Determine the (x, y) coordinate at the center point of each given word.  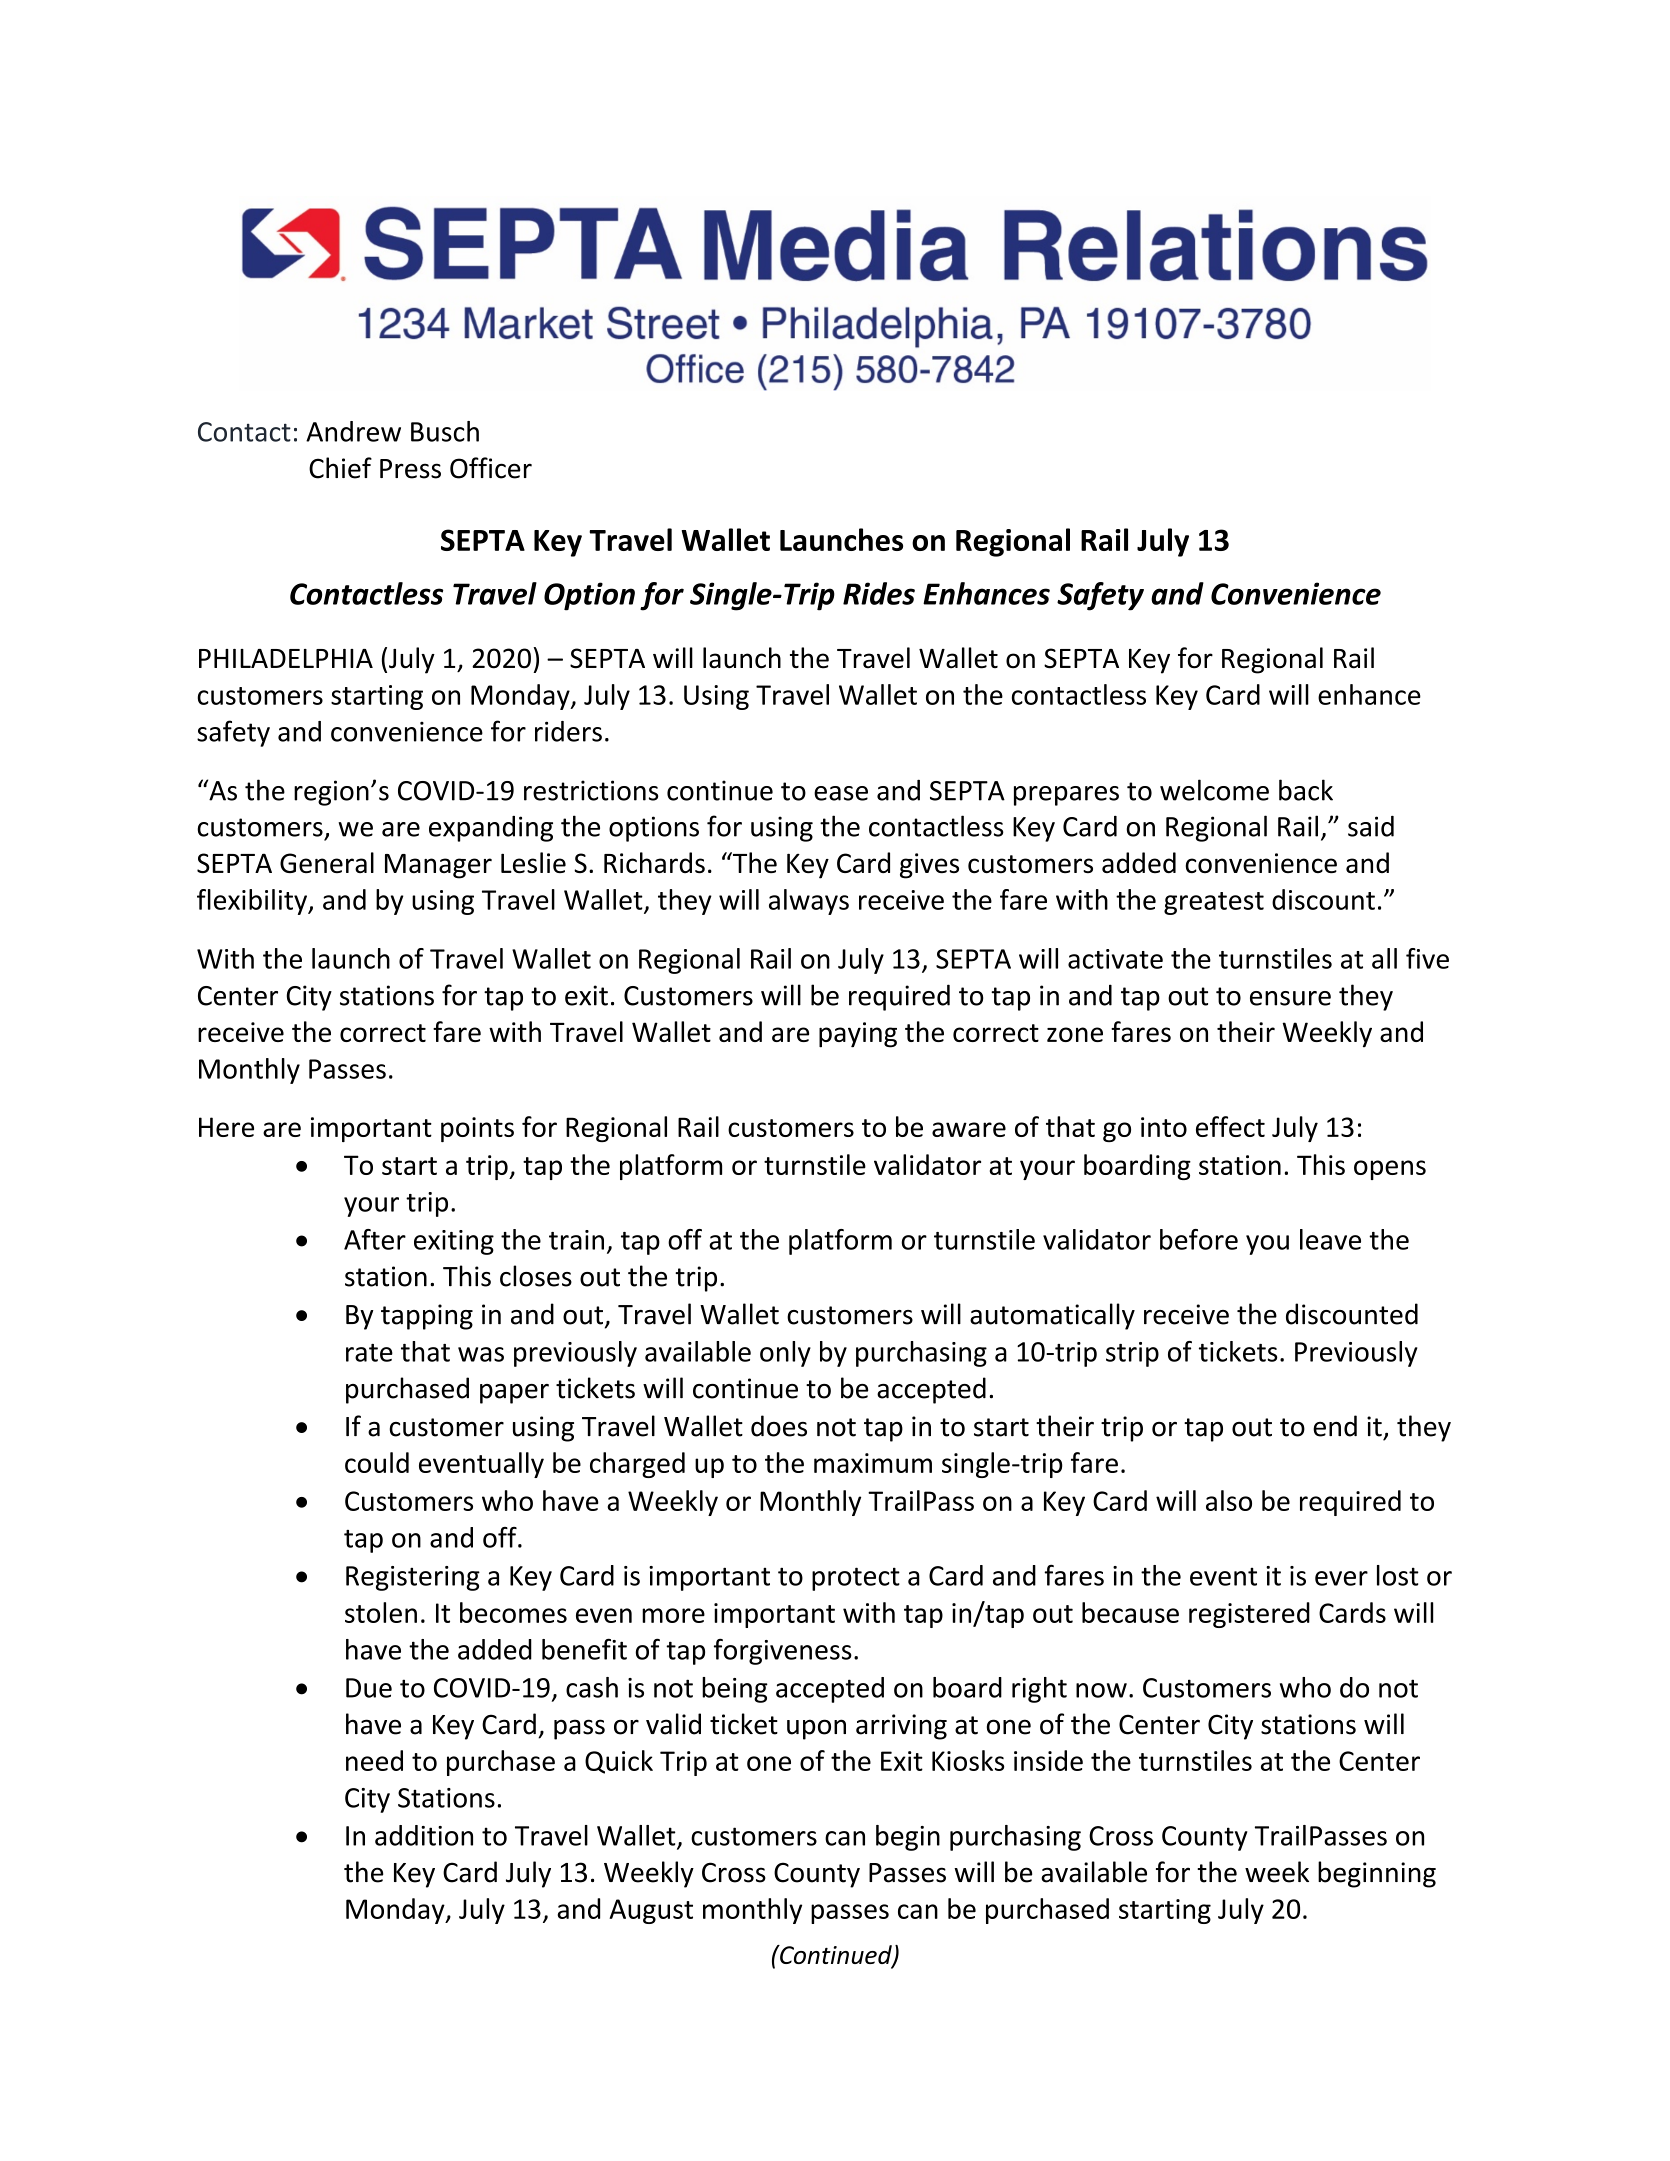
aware (969, 1129)
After (375, 1239)
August (651, 1911)
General (327, 862)
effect (1230, 1126)
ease (841, 793)
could (377, 1462)
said (1371, 826)
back (1306, 790)
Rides (879, 593)
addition (424, 1835)
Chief (340, 468)
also (1229, 1500)
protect (856, 1579)
